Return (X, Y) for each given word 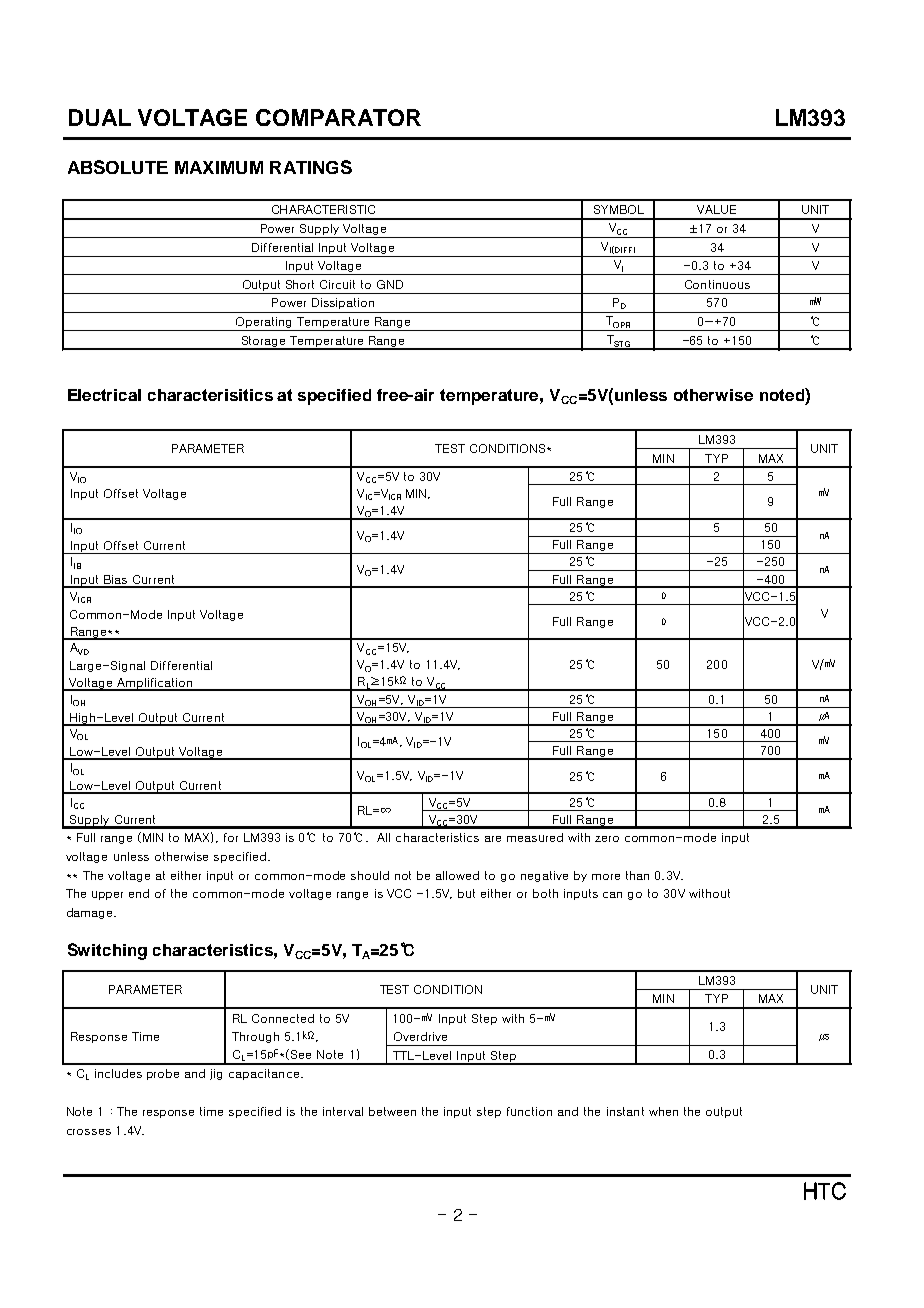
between (392, 1111)
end (139, 893)
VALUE (716, 209)
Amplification (155, 684)
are (493, 839)
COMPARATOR (338, 117)
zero (607, 839)
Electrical (104, 395)
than (637, 875)
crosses (89, 1132)
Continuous (717, 284)
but (466, 893)
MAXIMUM (219, 167)
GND (390, 284)
